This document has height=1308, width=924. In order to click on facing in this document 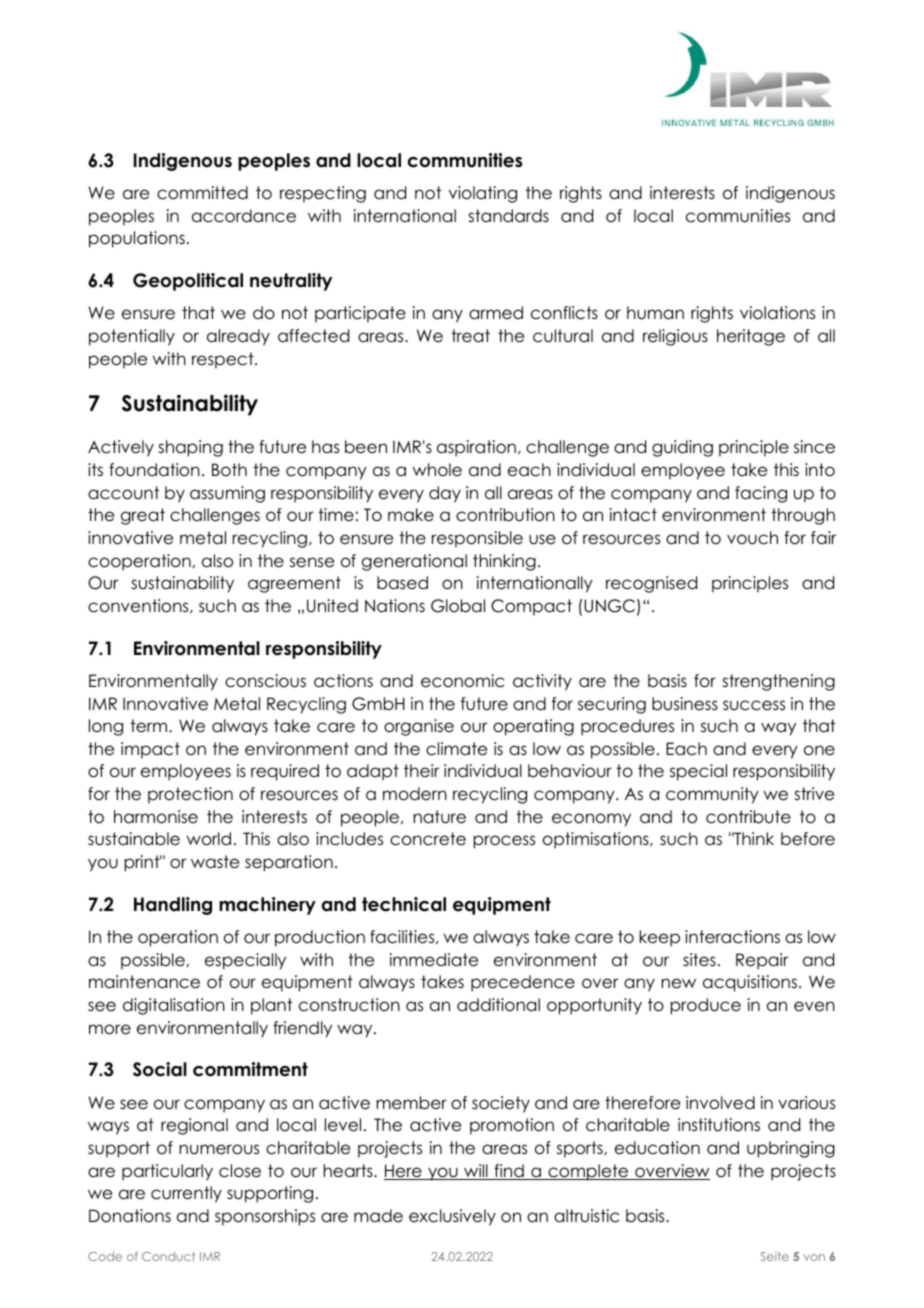, I will do `click(761, 494)`.
